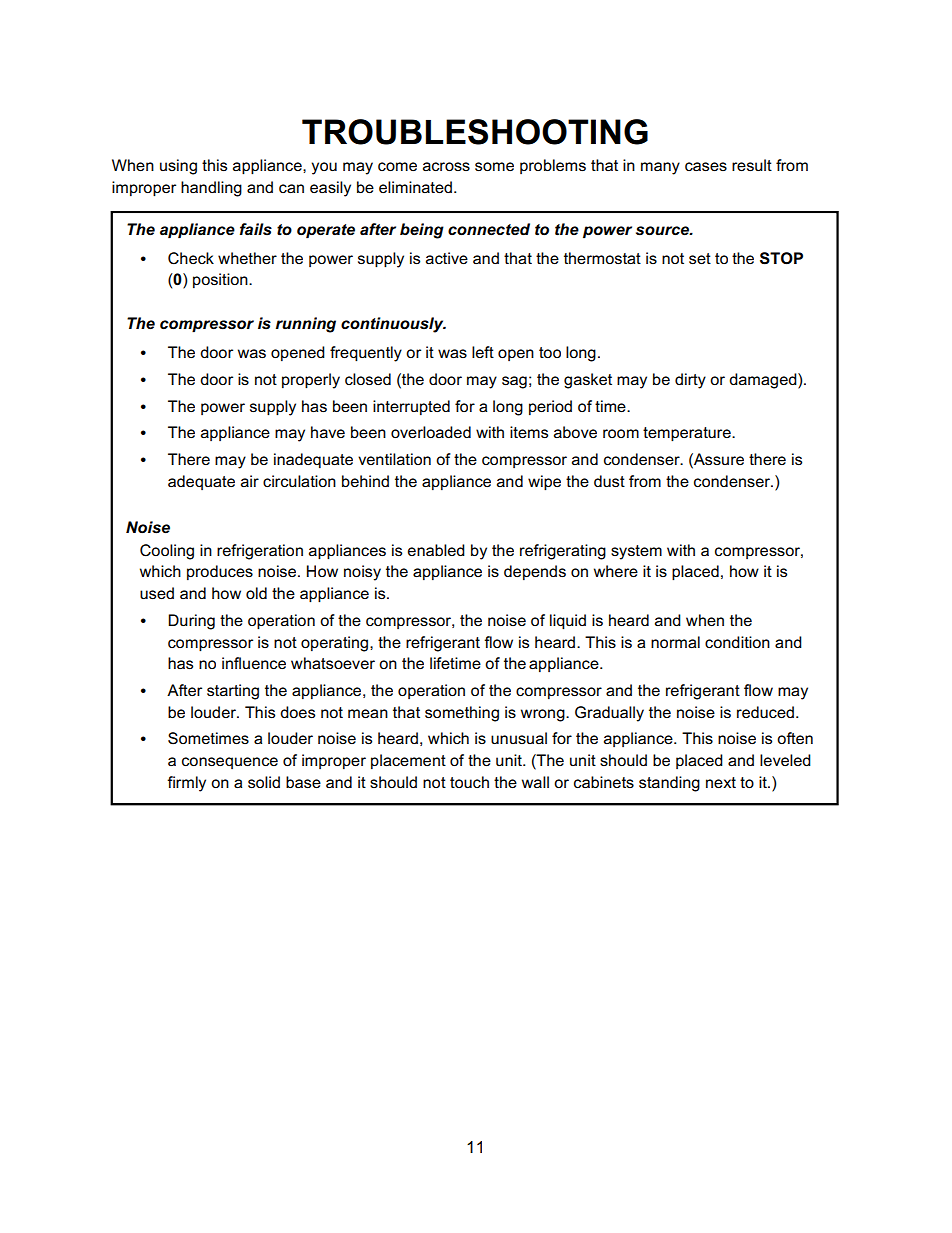 This page has height=1233, width=952. Describe the element at coordinates (690, 381) in the page. I see `dirty` at that location.
